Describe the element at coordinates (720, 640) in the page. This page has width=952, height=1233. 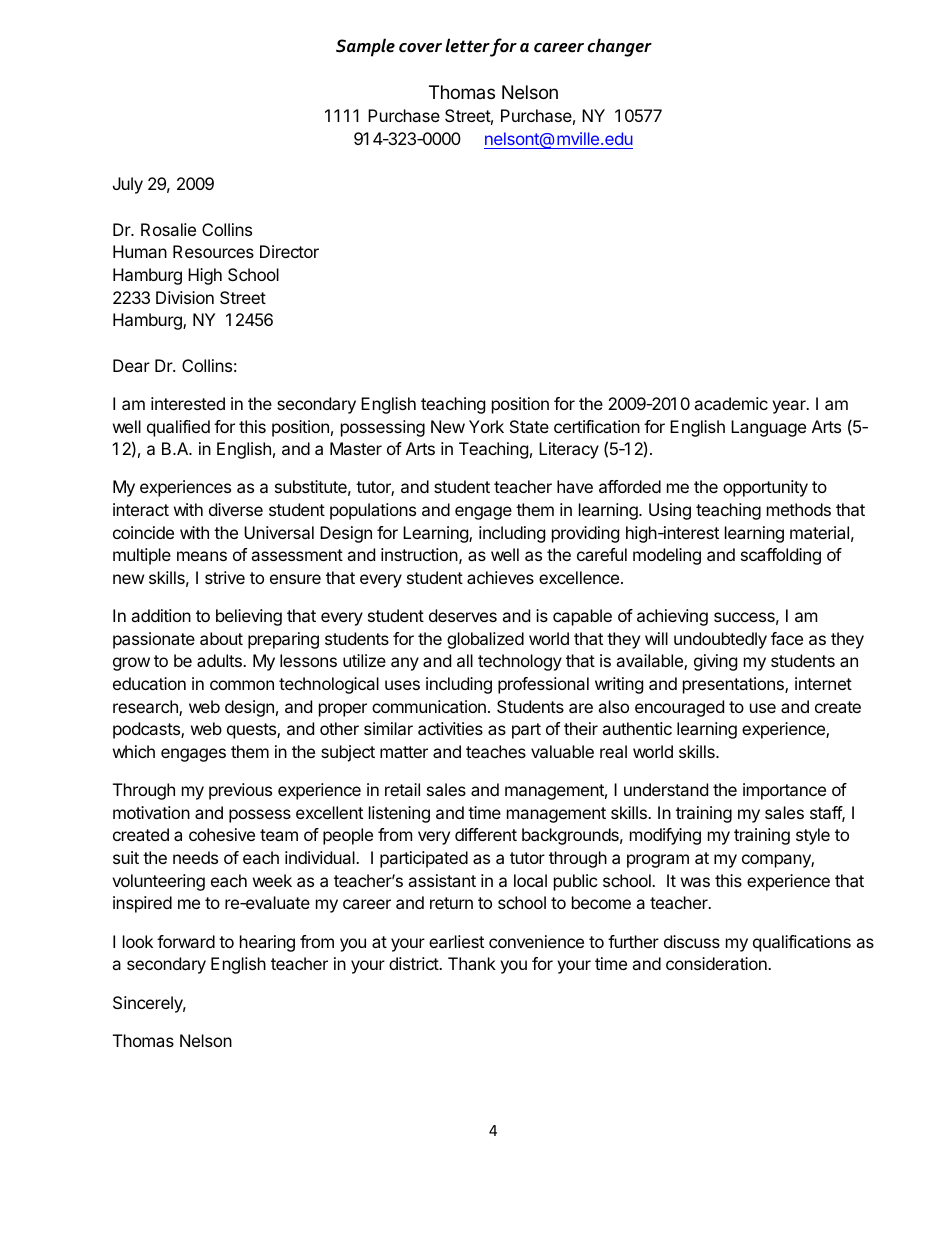
I see `undoubtedly` at that location.
